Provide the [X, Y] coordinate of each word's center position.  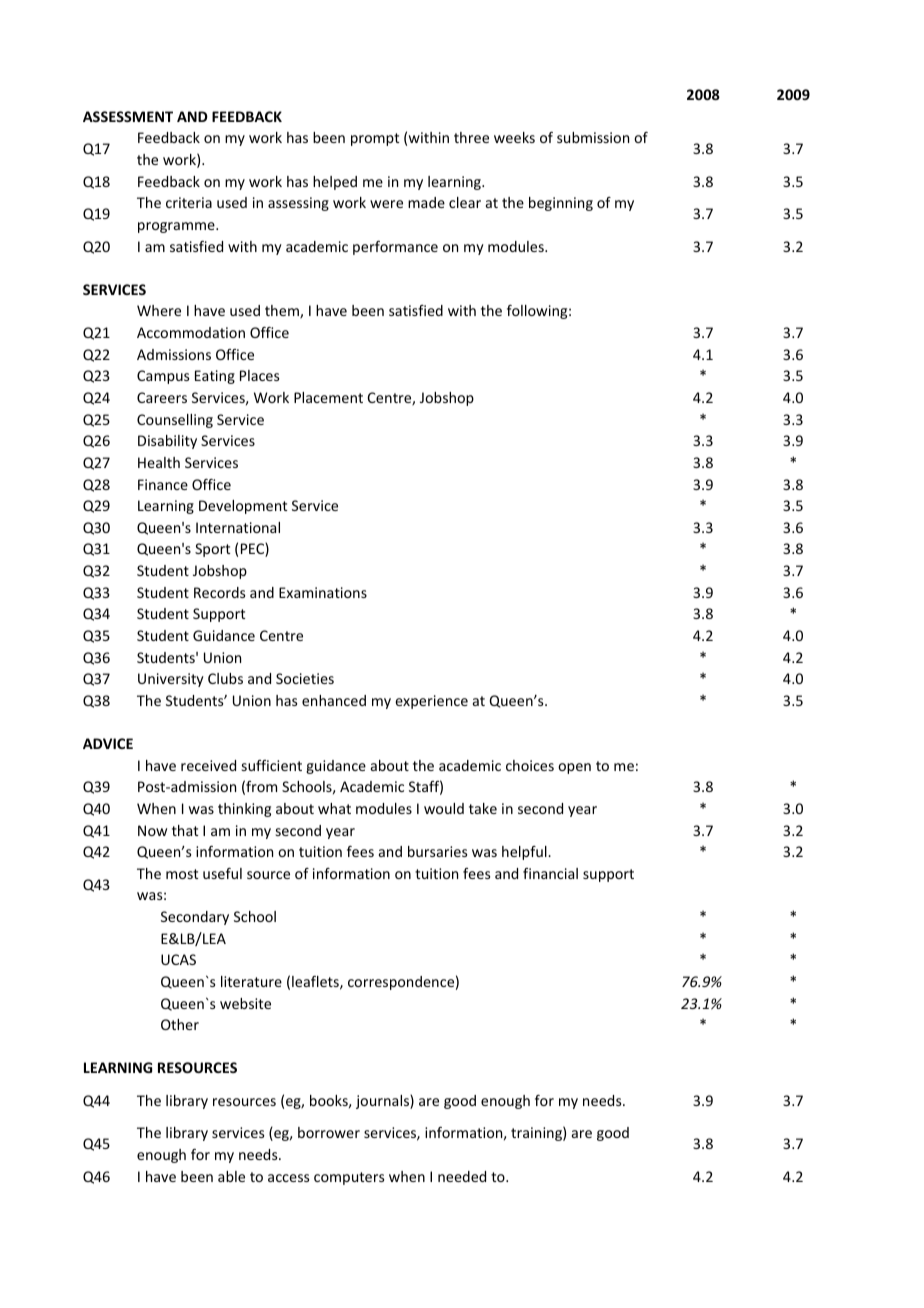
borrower [329, 1132]
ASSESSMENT [128, 116]
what [334, 808]
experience [431, 702]
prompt [375, 139]
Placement [328, 397]
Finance [163, 484]
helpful [525, 853]
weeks [514, 137]
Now [152, 830]
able [231, 1176]
